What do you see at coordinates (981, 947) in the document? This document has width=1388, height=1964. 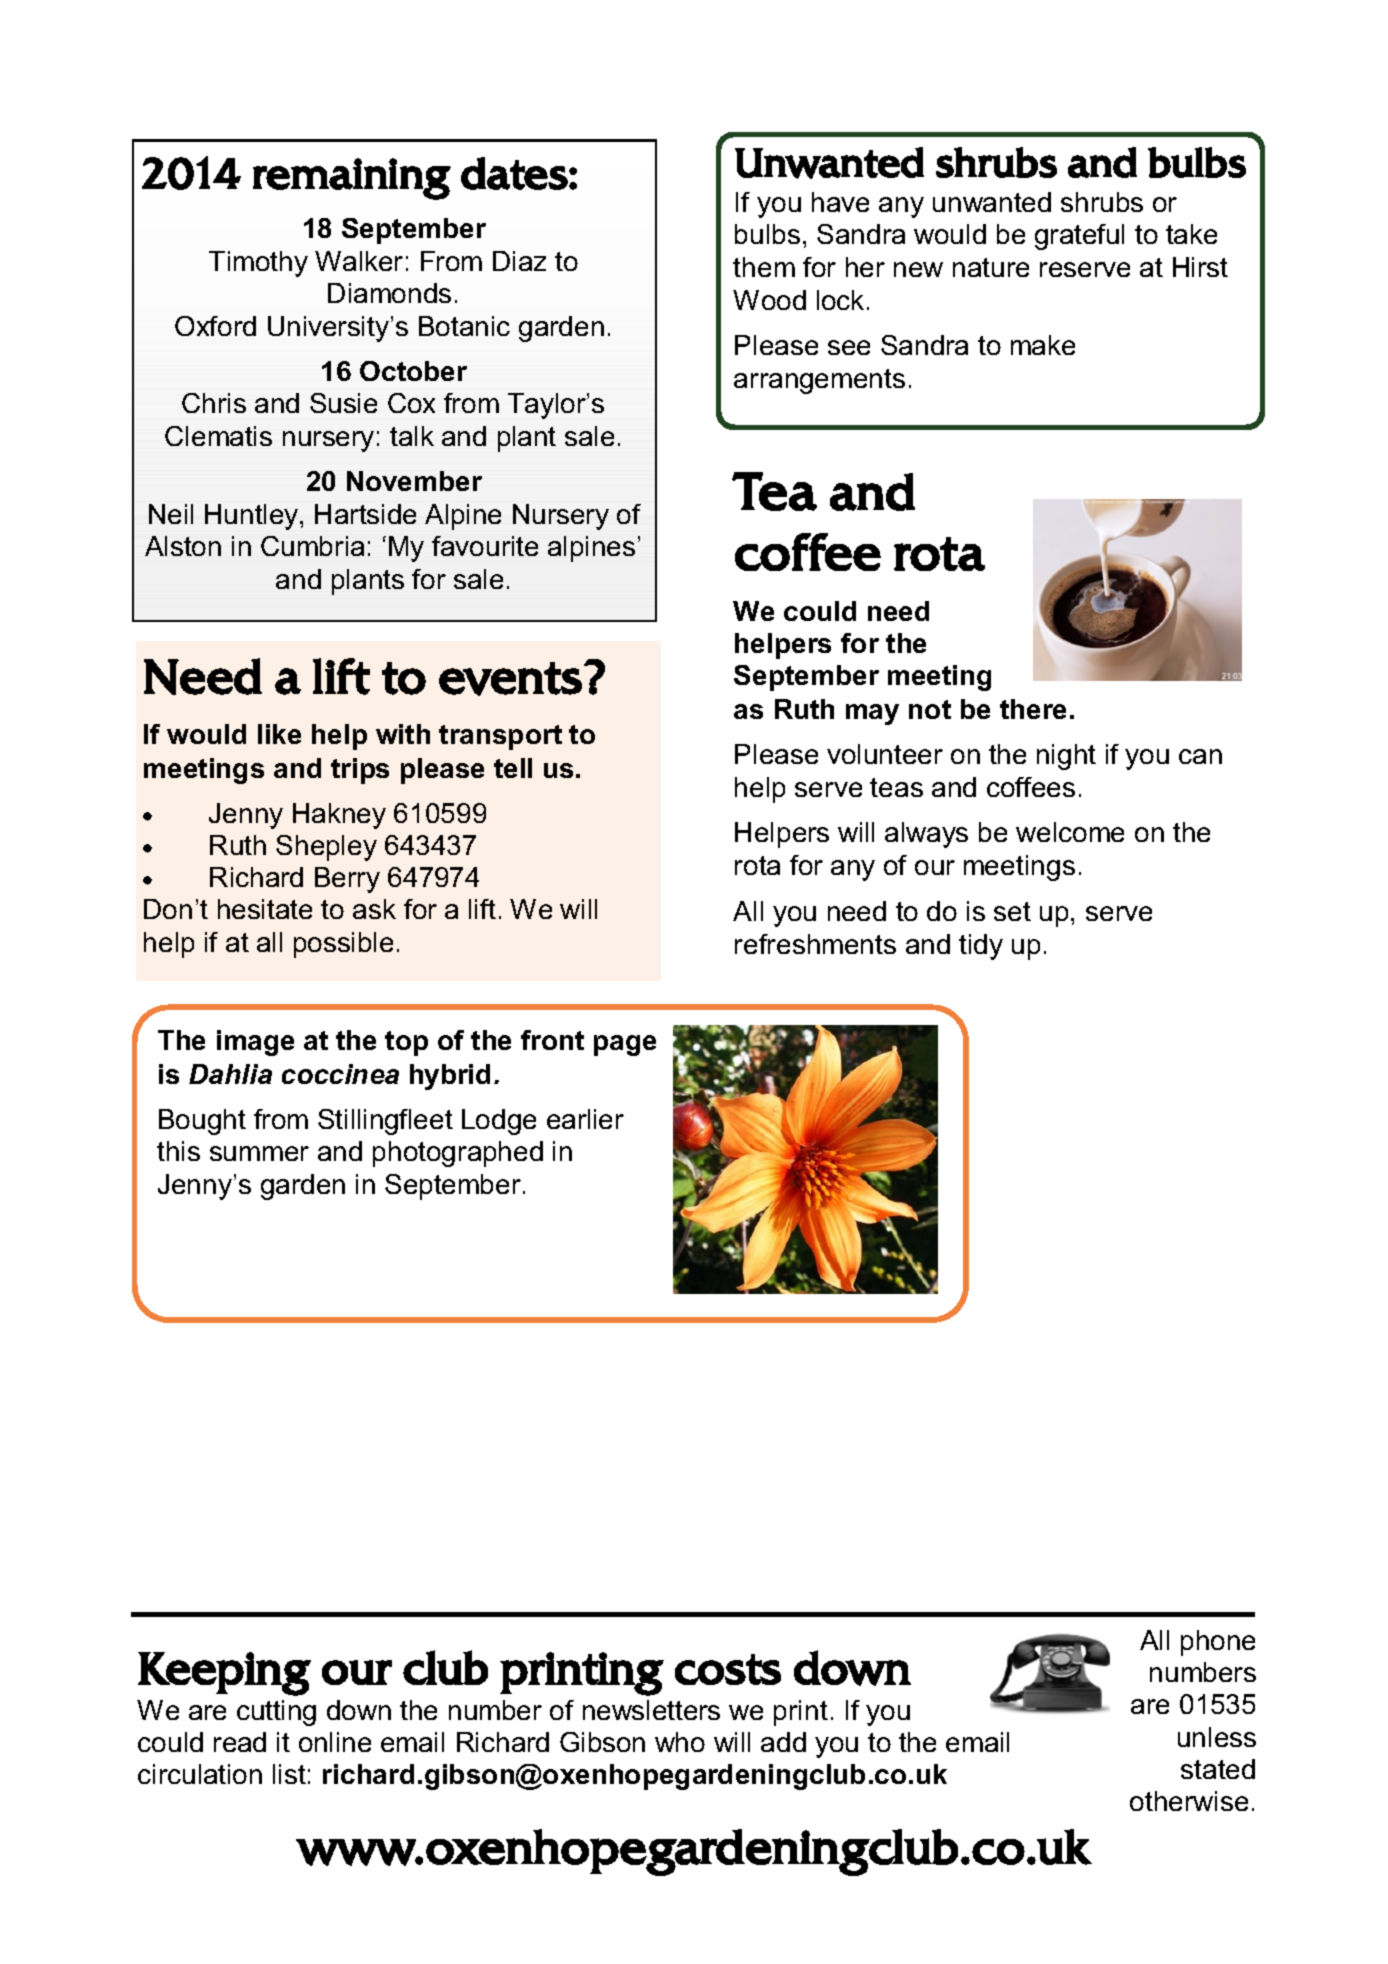 I see `tidy` at bounding box center [981, 947].
